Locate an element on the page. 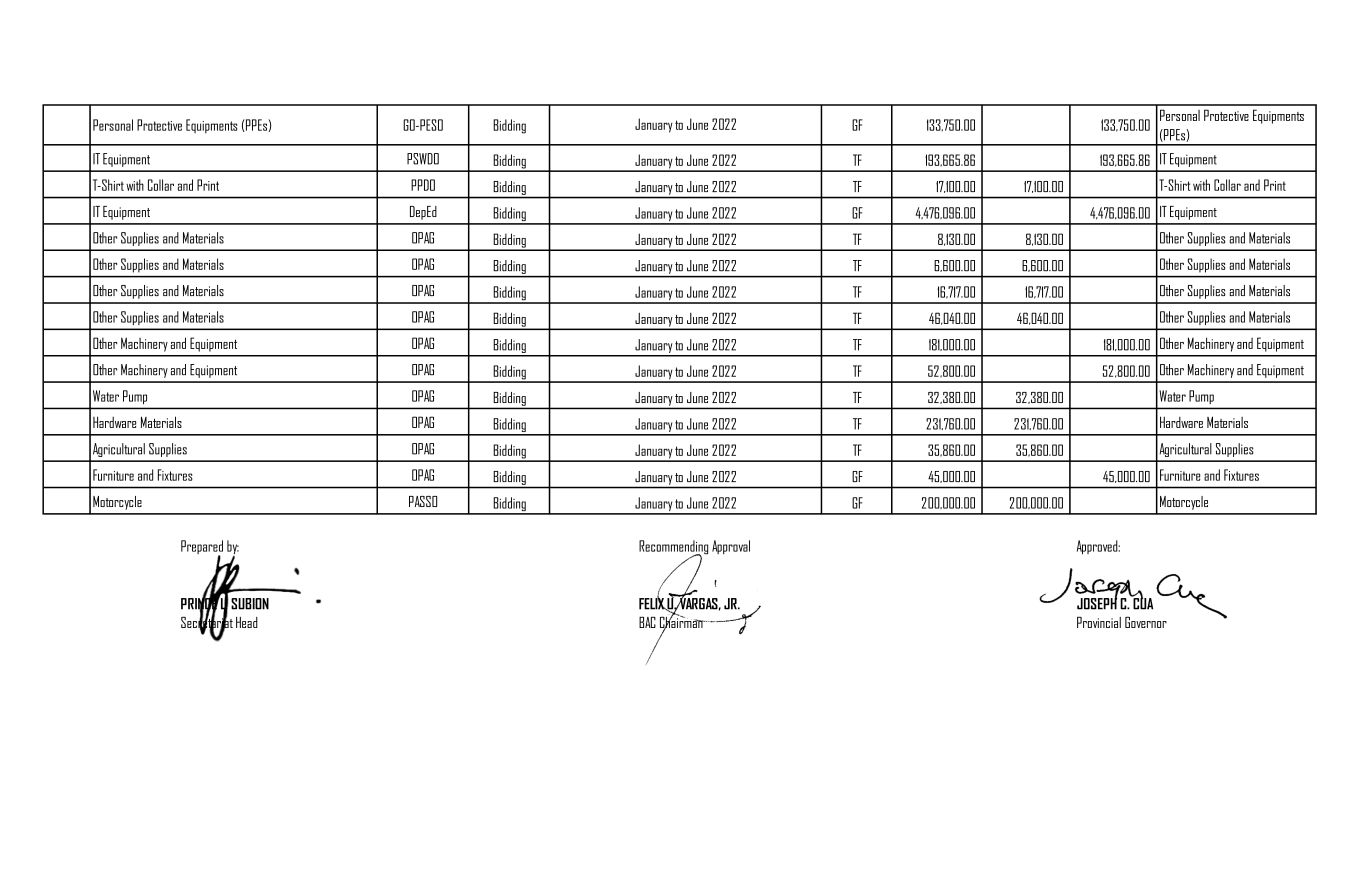 The width and height of the image is (1371, 896). Provincial is located at coordinates (1099, 622).
